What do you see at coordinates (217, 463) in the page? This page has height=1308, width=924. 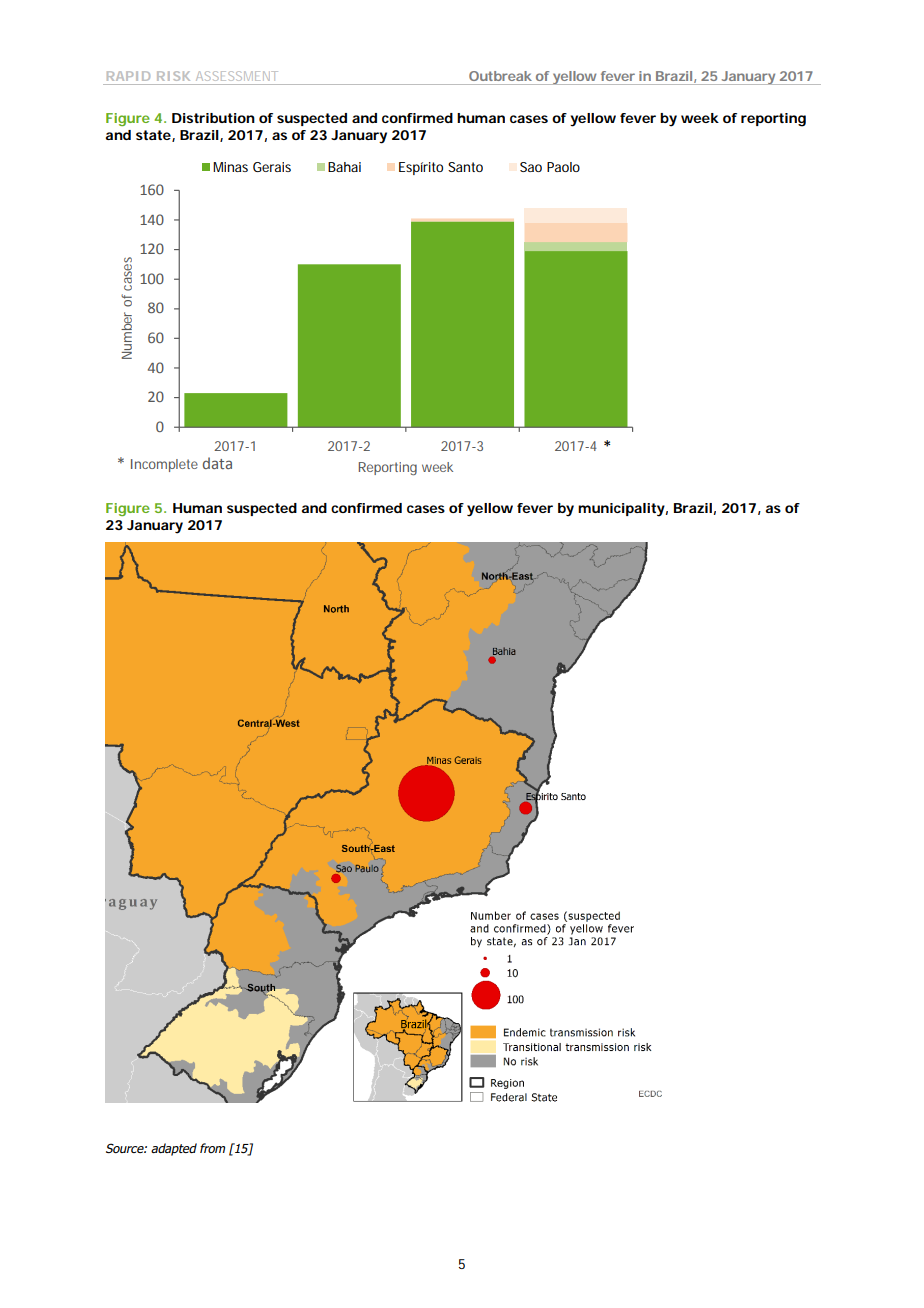 I see `data` at bounding box center [217, 463].
